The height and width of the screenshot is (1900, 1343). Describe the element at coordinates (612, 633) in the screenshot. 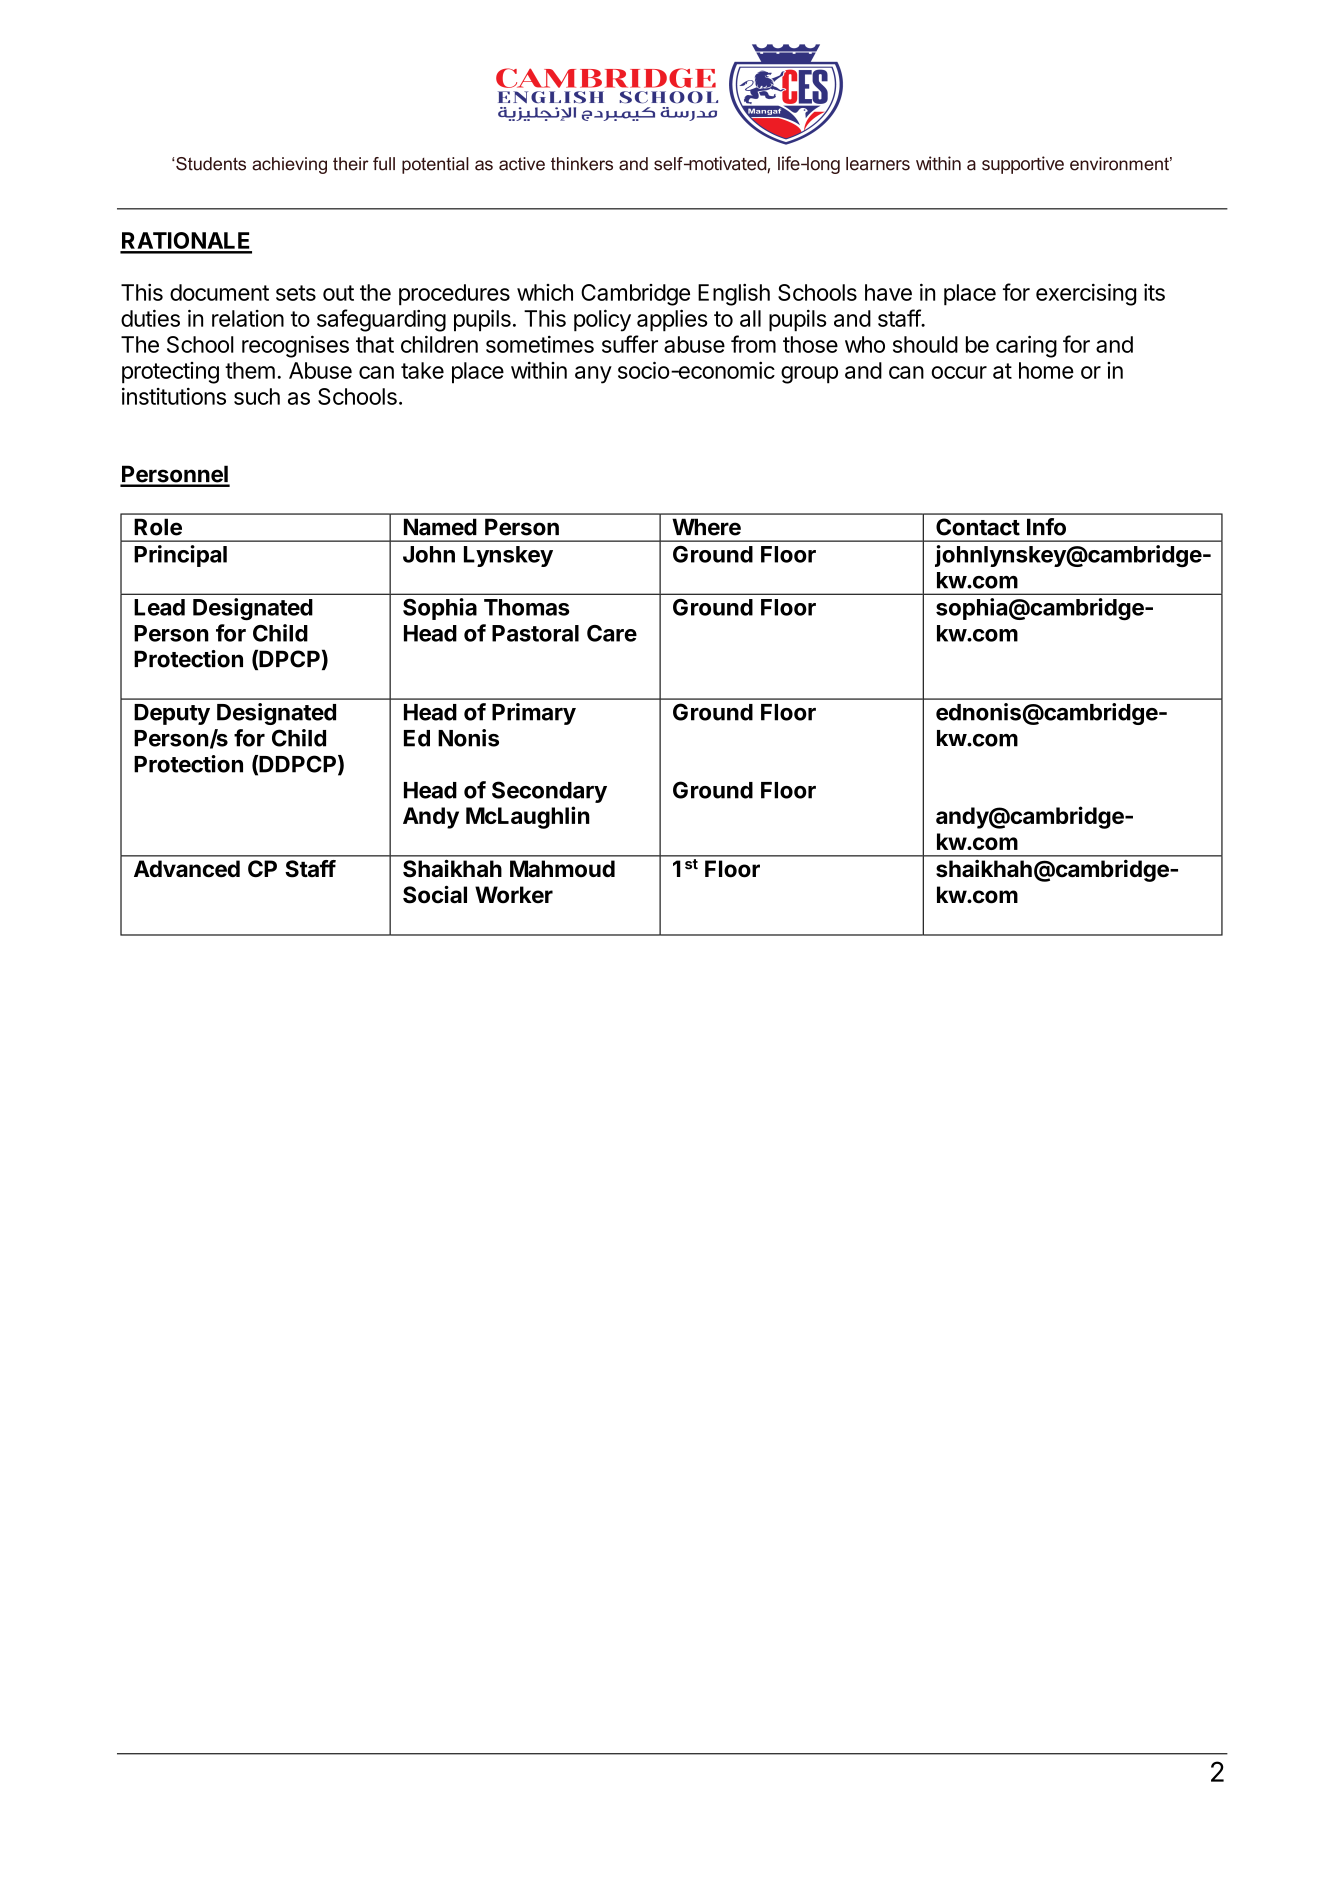

I see `Care` at that location.
